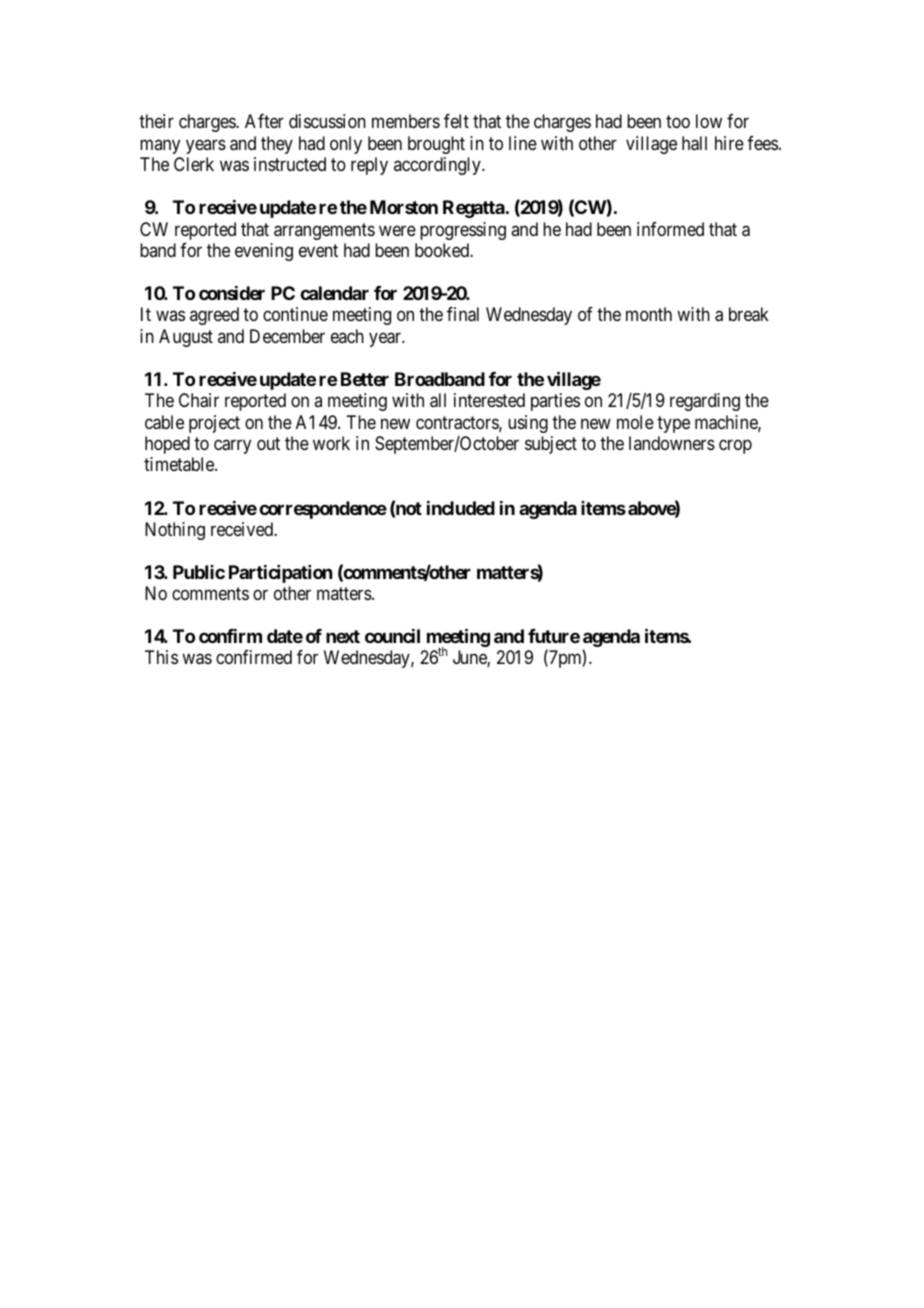  I want to click on hall, so click(694, 143).
